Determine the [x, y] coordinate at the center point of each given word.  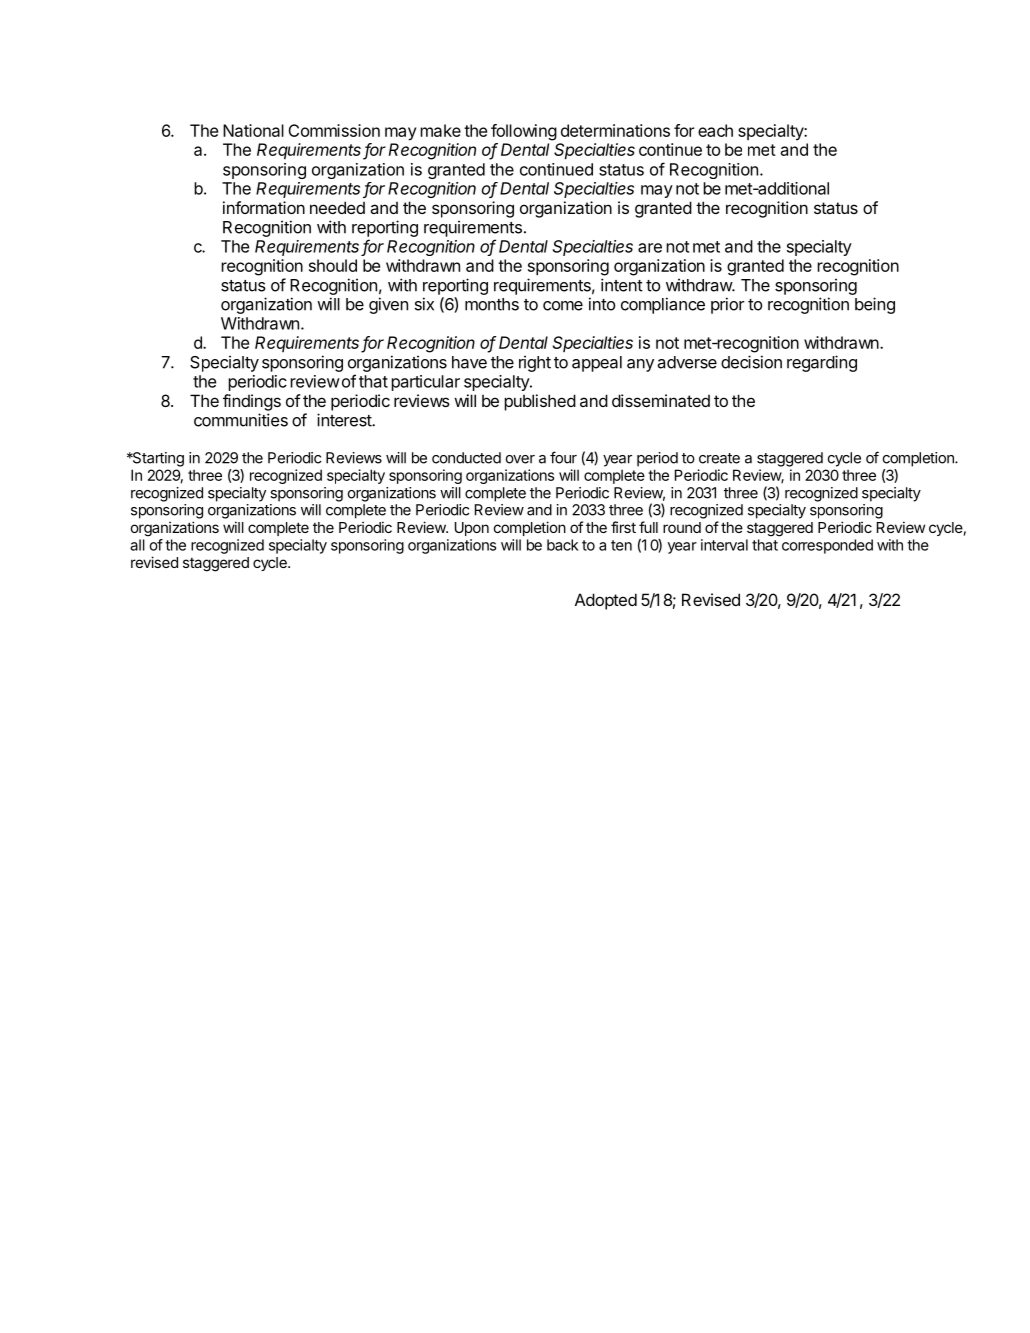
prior [728, 305]
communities [241, 420]
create [719, 458]
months [492, 304]
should [333, 265]
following [524, 132]
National [253, 130]
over [520, 459]
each [715, 130]
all [137, 545]
